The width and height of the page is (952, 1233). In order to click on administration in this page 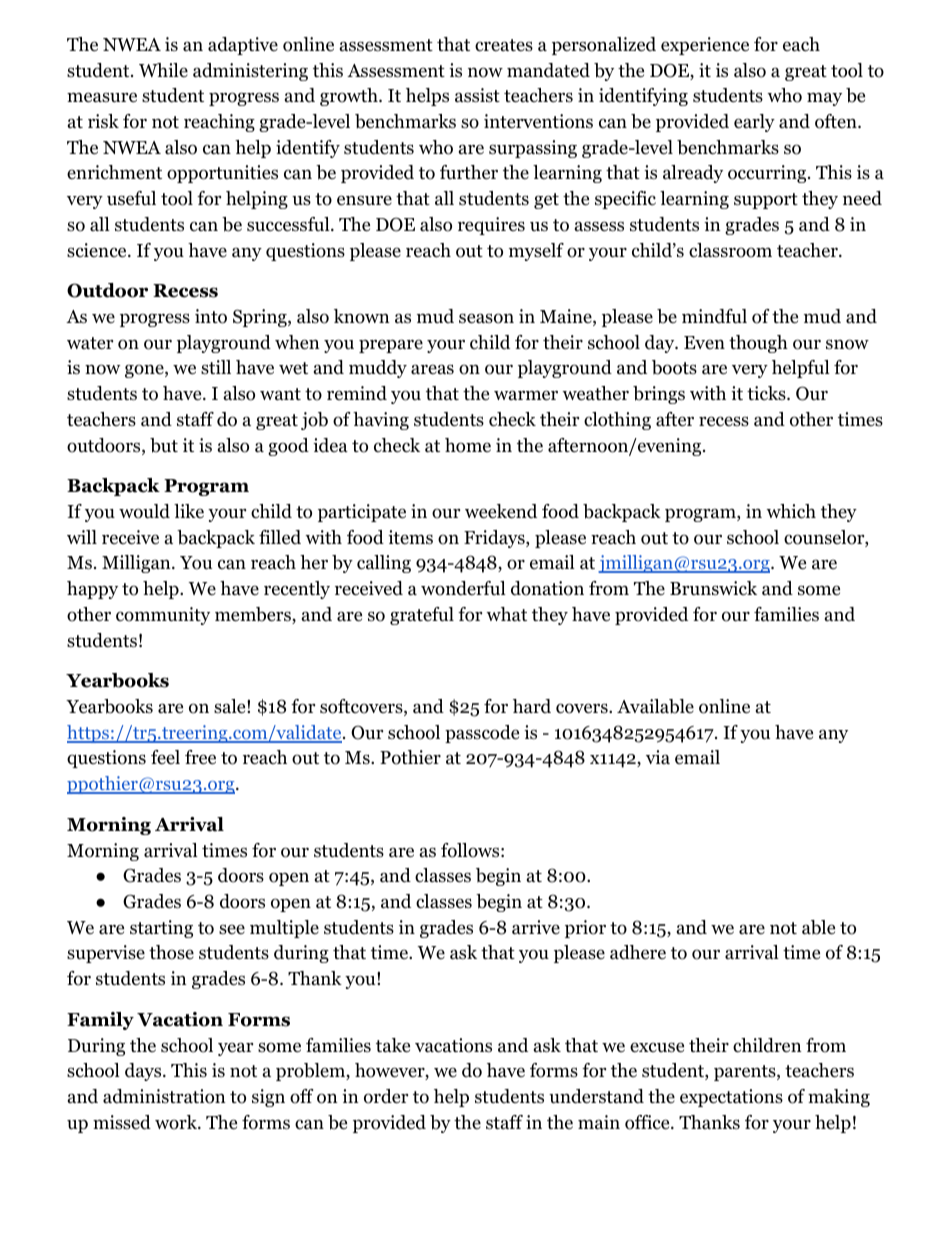, I will do `click(164, 1096)`.
